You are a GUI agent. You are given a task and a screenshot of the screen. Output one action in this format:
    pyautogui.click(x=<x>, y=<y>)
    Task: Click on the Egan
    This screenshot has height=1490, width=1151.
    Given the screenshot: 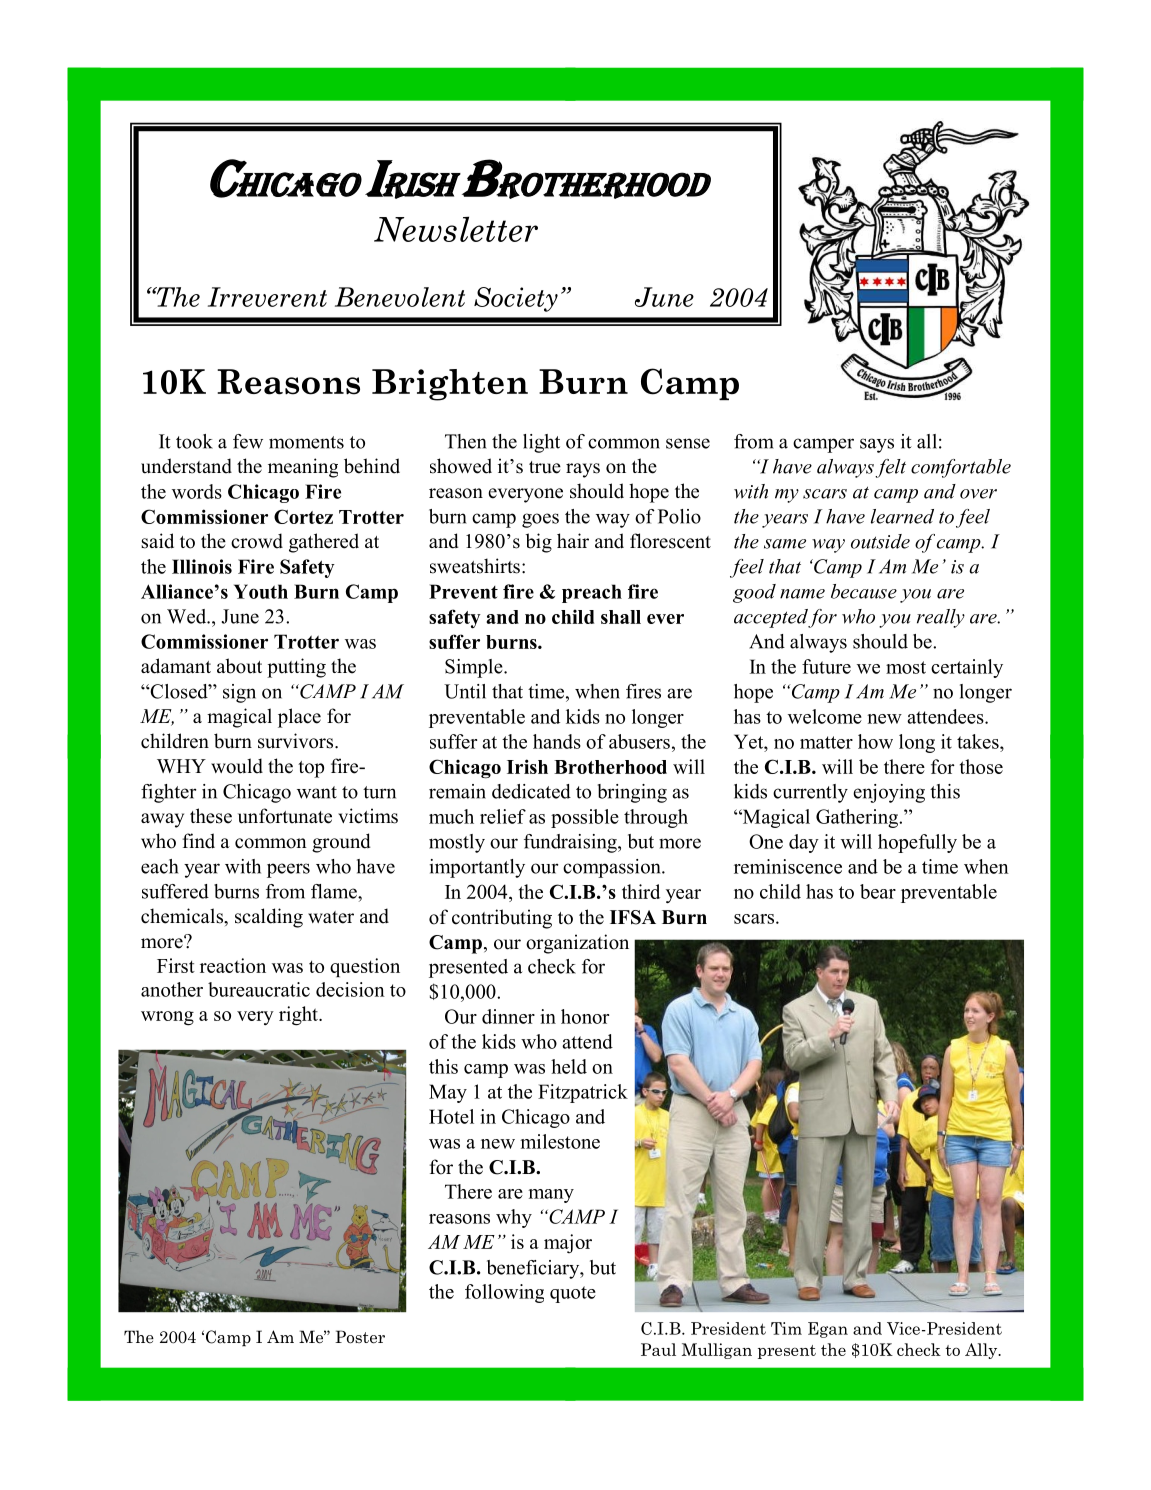 What is the action you would take?
    pyautogui.click(x=828, y=1330)
